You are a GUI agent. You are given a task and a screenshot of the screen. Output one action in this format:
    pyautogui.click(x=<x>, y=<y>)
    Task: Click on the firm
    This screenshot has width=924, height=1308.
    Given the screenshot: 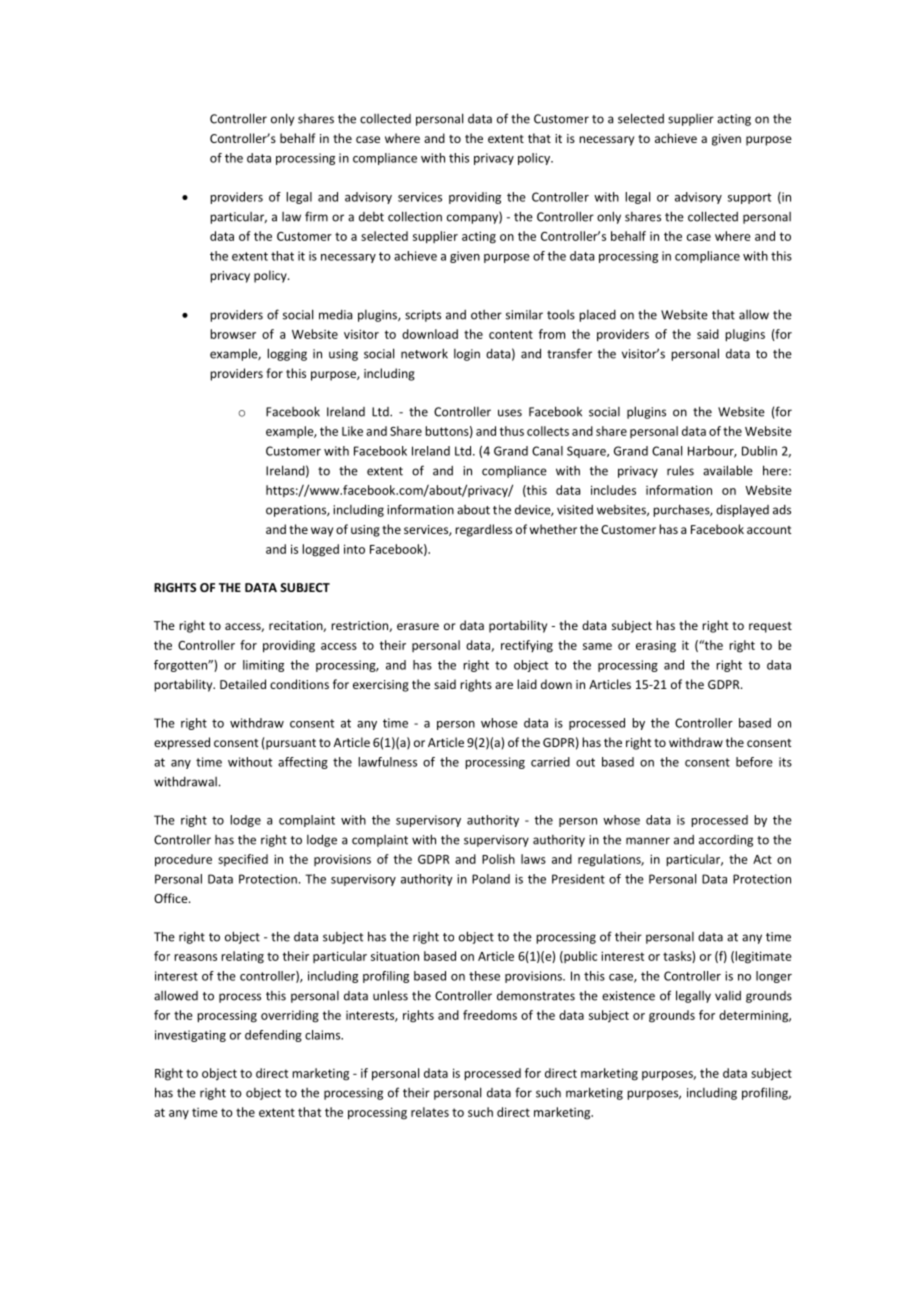 What is the action you would take?
    pyautogui.click(x=316, y=216)
